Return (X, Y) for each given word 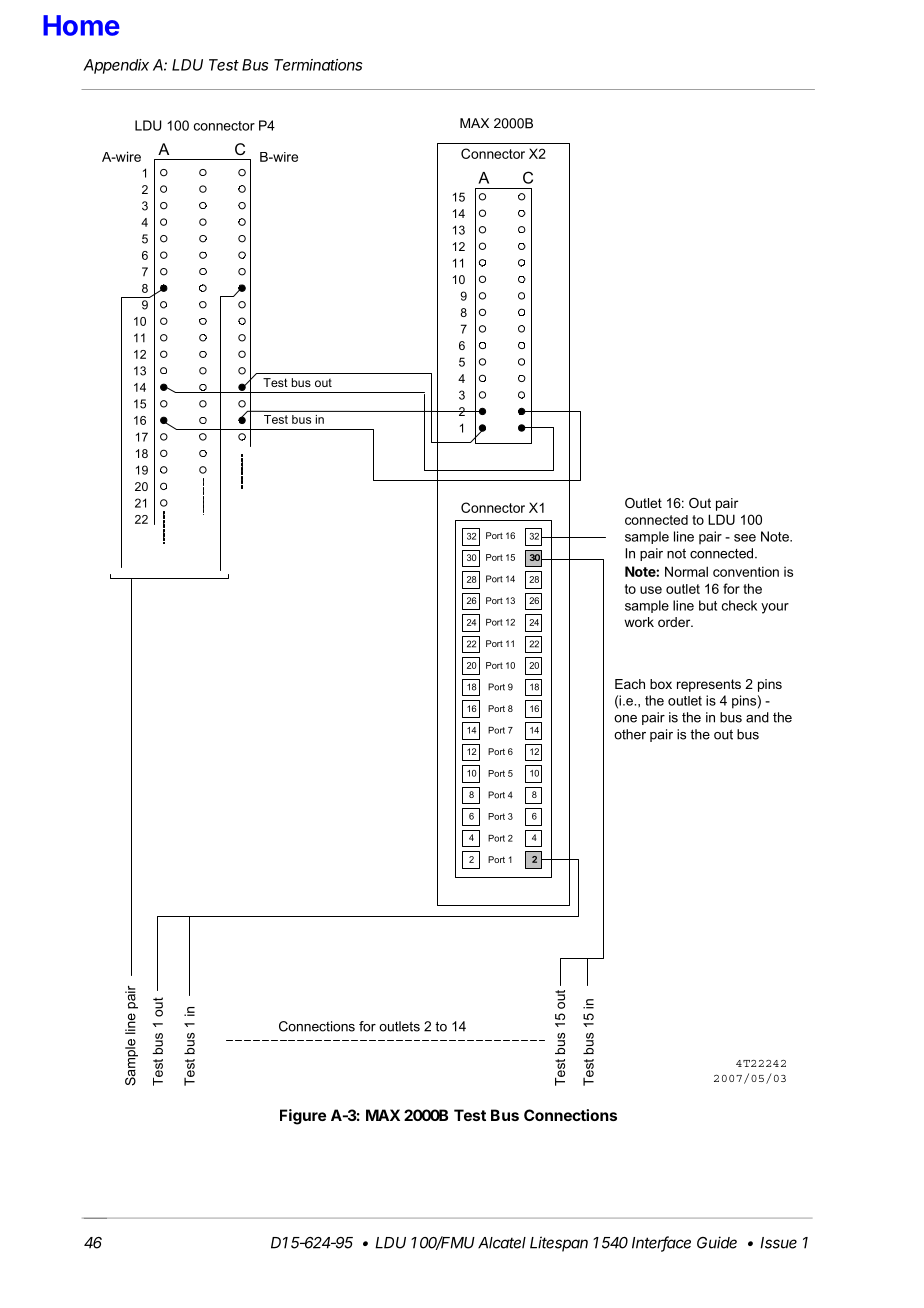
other (630, 734)
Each (630, 684)
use (651, 590)
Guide (717, 1242)
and (757, 717)
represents (709, 685)
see (745, 538)
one (625, 719)
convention (746, 571)
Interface (661, 1243)
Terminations (318, 65)
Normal (686, 571)
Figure (303, 1117)
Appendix (116, 66)
